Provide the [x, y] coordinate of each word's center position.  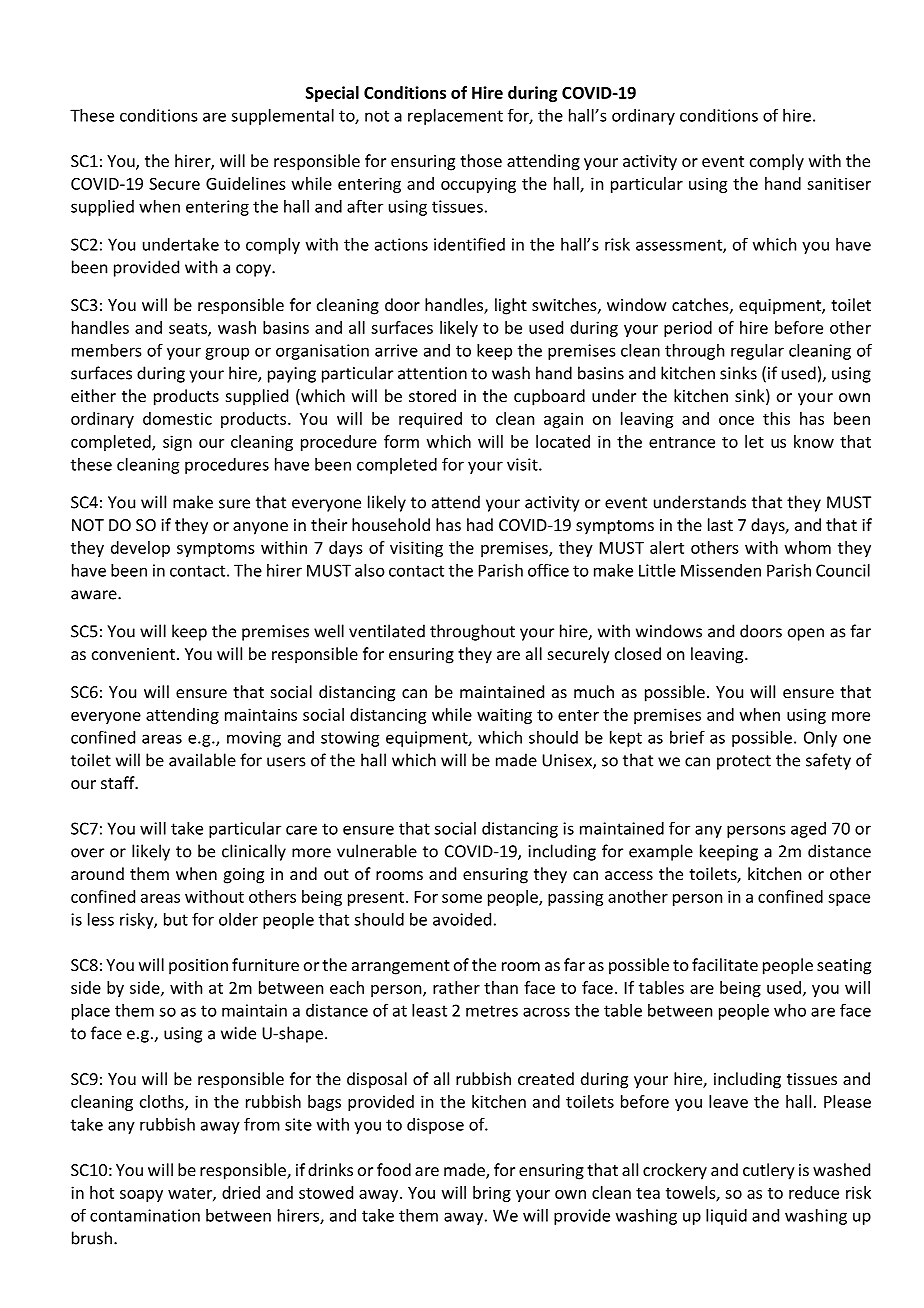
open [806, 634]
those [481, 160]
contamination [145, 1215]
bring [492, 1194]
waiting [504, 716]
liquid [726, 1217]
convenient [133, 654]
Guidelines [246, 183]
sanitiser [839, 183]
